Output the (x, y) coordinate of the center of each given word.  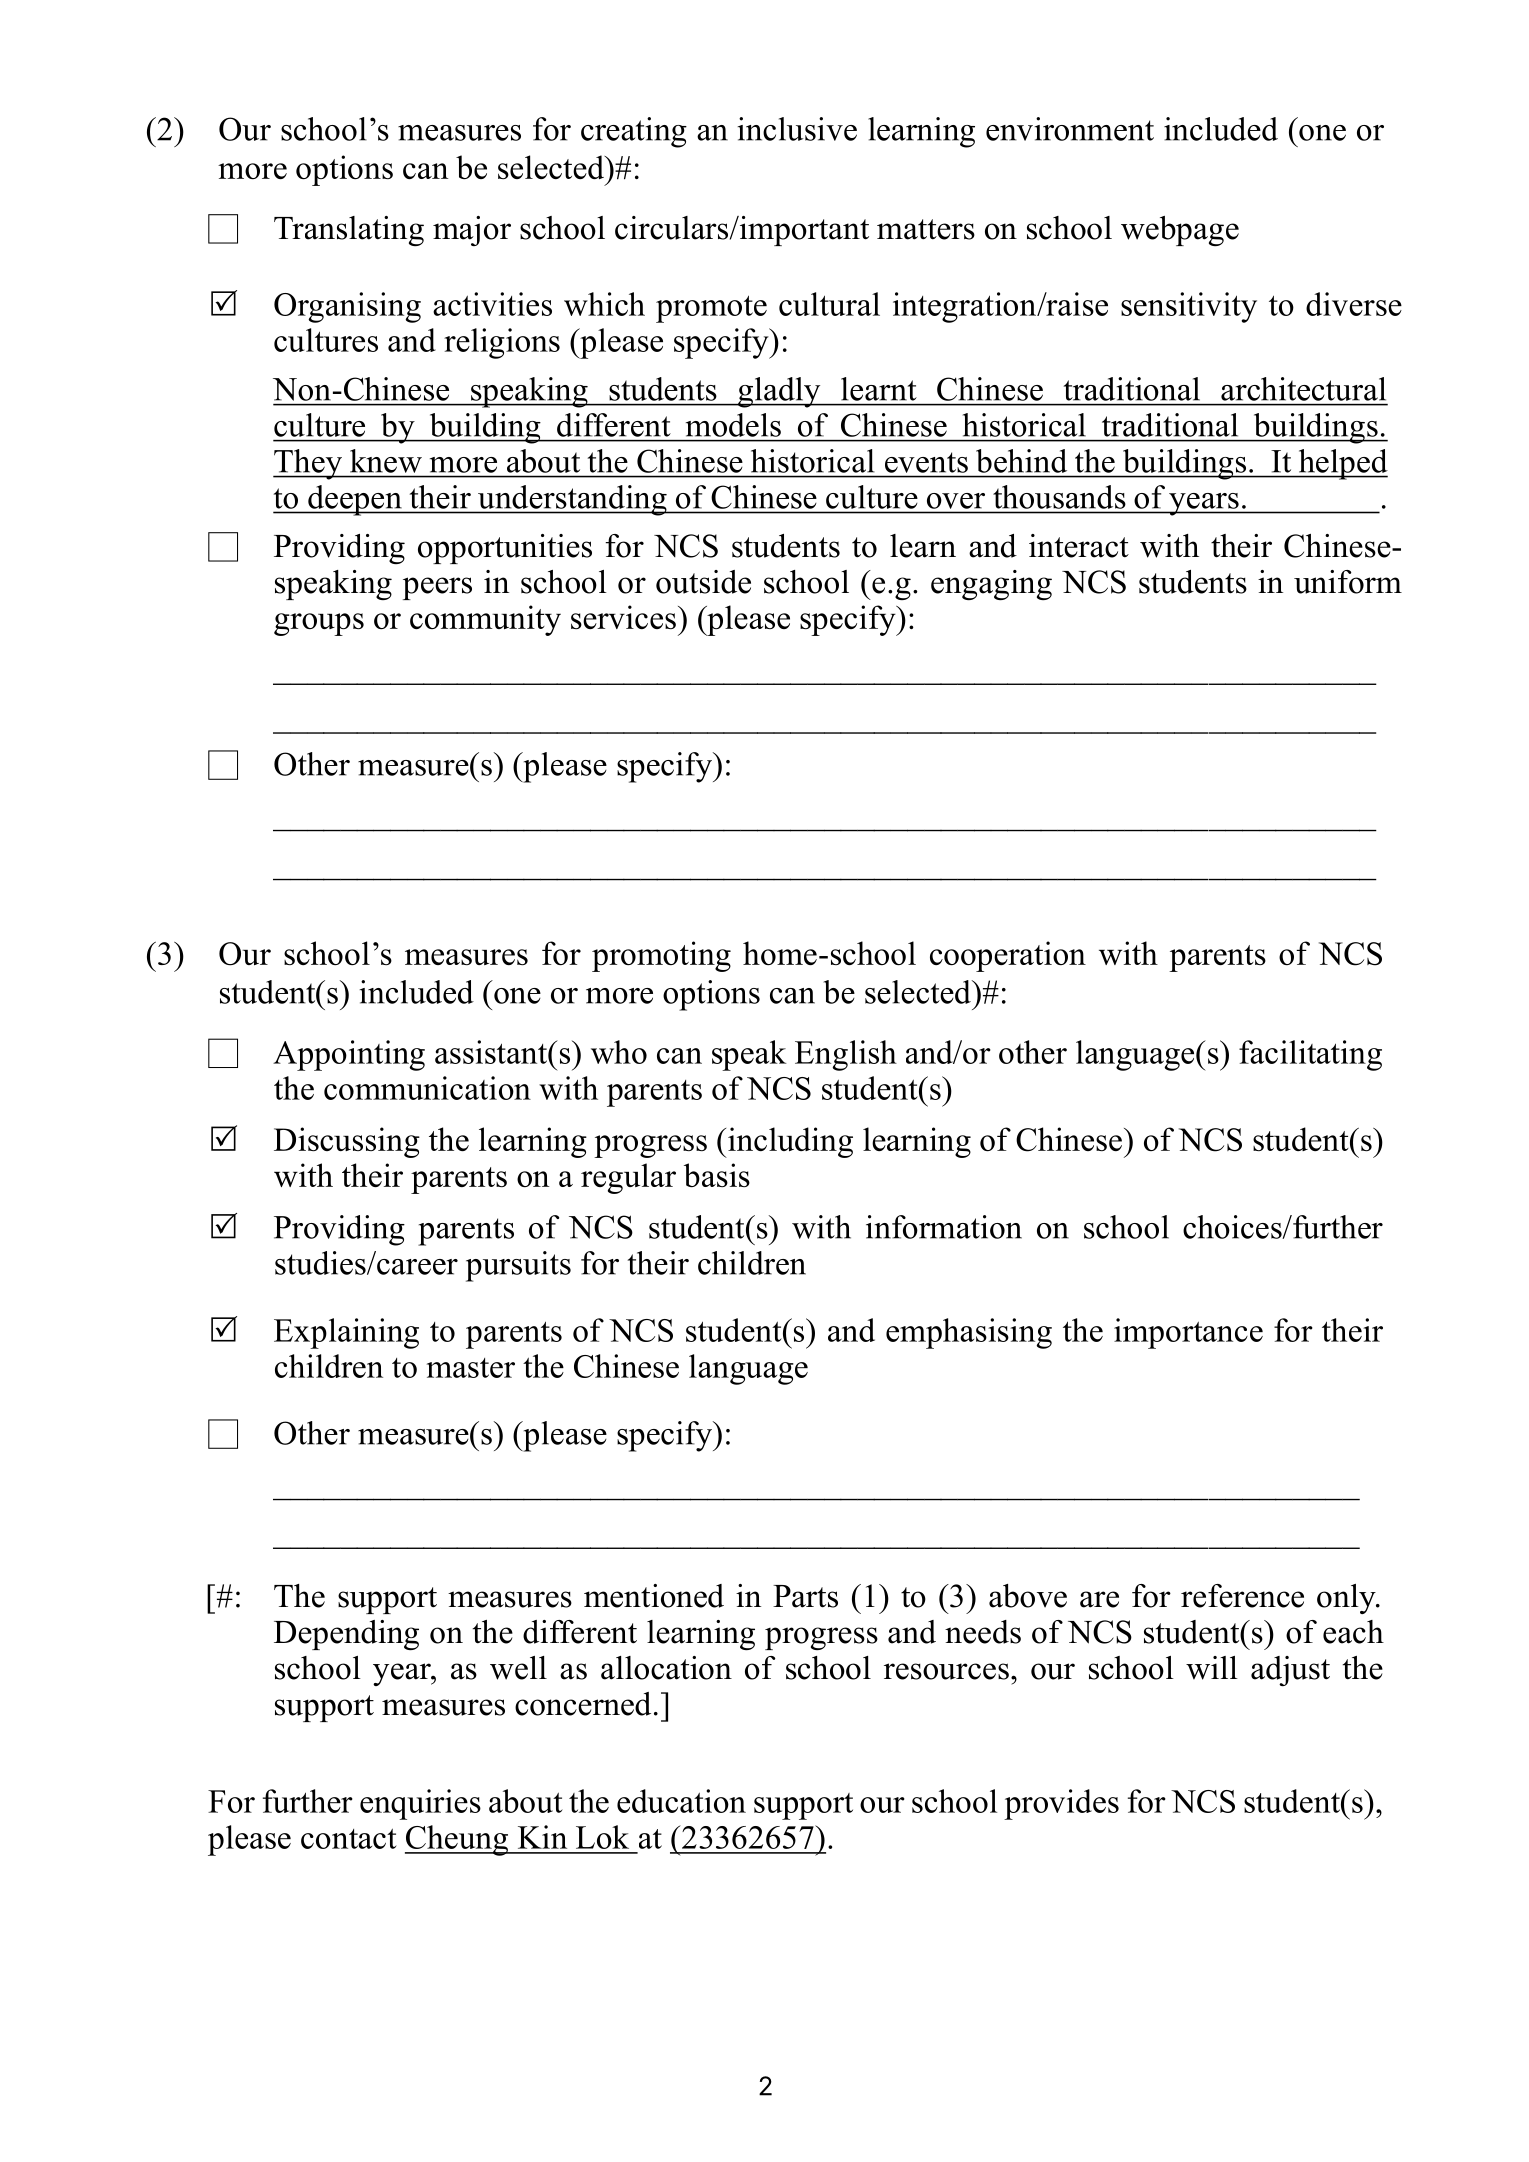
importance (1188, 1333)
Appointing (349, 1055)
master (471, 1368)
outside (703, 582)
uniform (1348, 582)
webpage (1180, 231)
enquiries (420, 1804)
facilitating (1310, 1055)
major (472, 231)
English (846, 1055)
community (485, 620)
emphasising (969, 1333)
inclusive (797, 129)
